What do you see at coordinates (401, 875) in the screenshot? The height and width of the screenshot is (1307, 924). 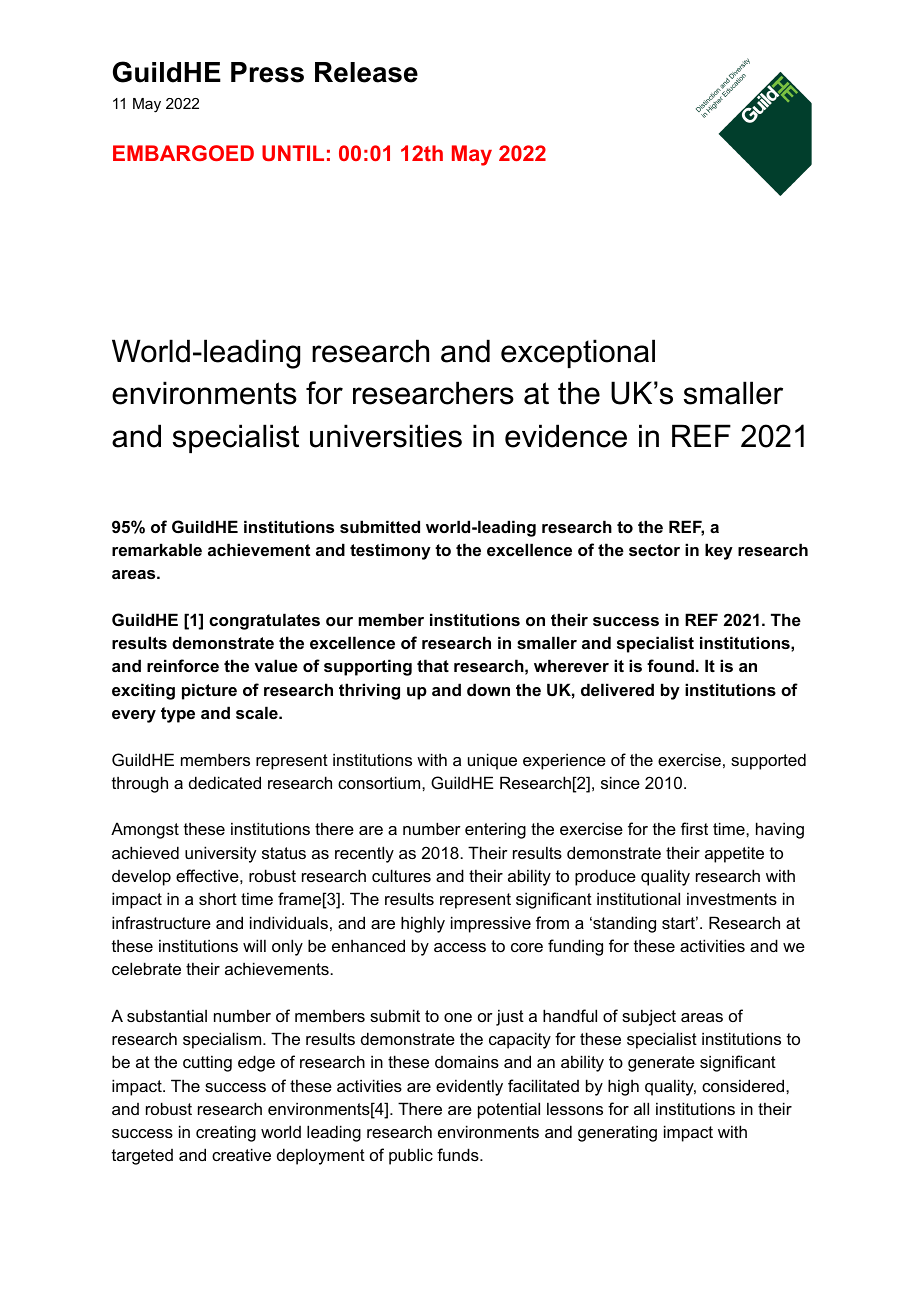 I see `cultures` at bounding box center [401, 875].
